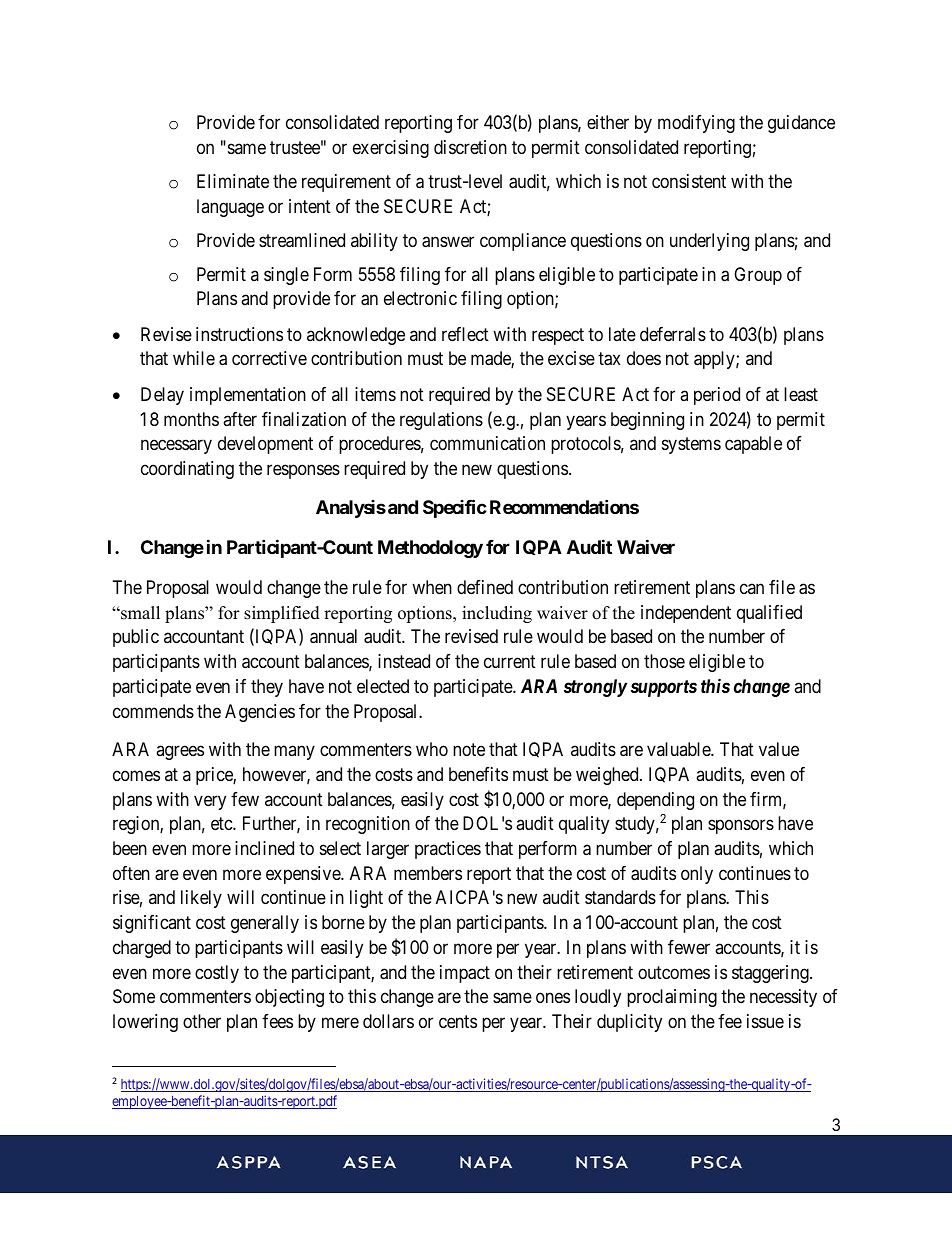 This page has height=1233, width=952. I want to click on Eliminate, so click(233, 181).
